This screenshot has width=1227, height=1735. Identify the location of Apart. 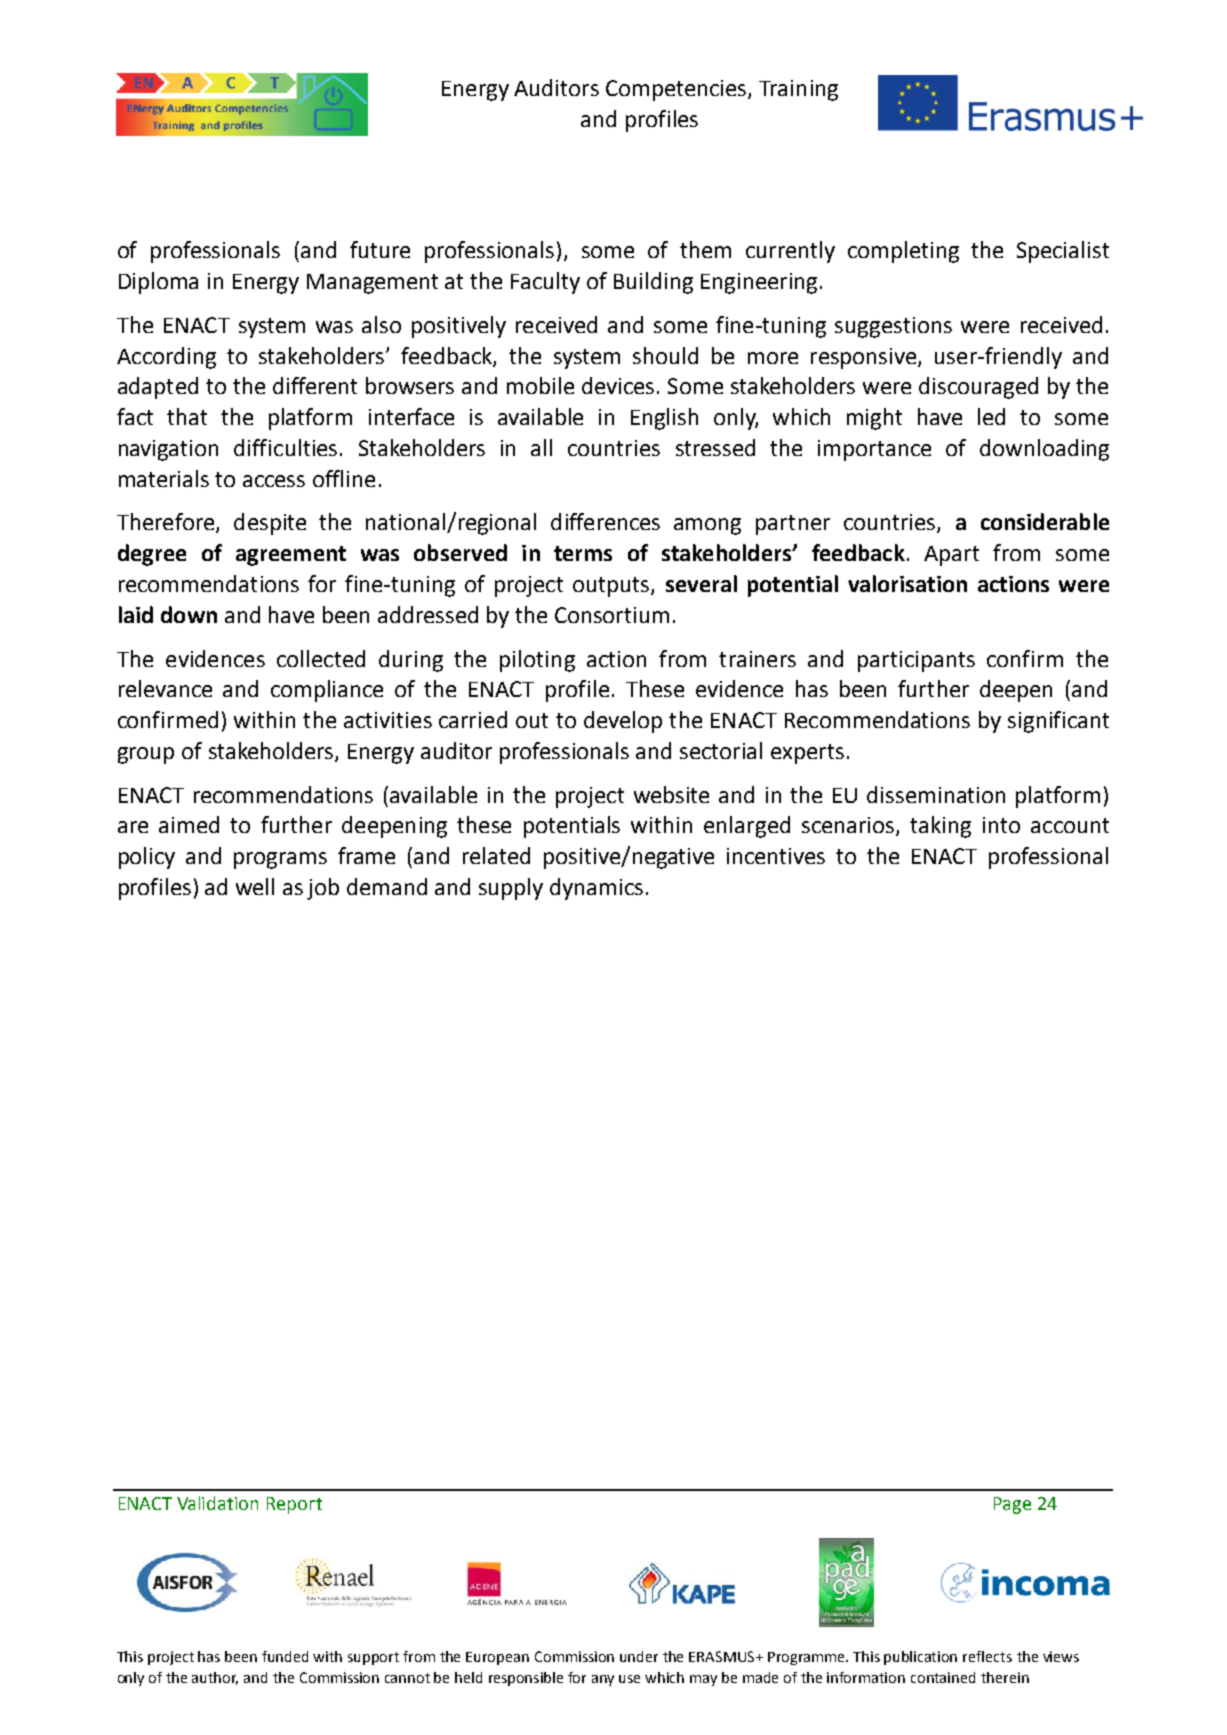
(951, 556).
